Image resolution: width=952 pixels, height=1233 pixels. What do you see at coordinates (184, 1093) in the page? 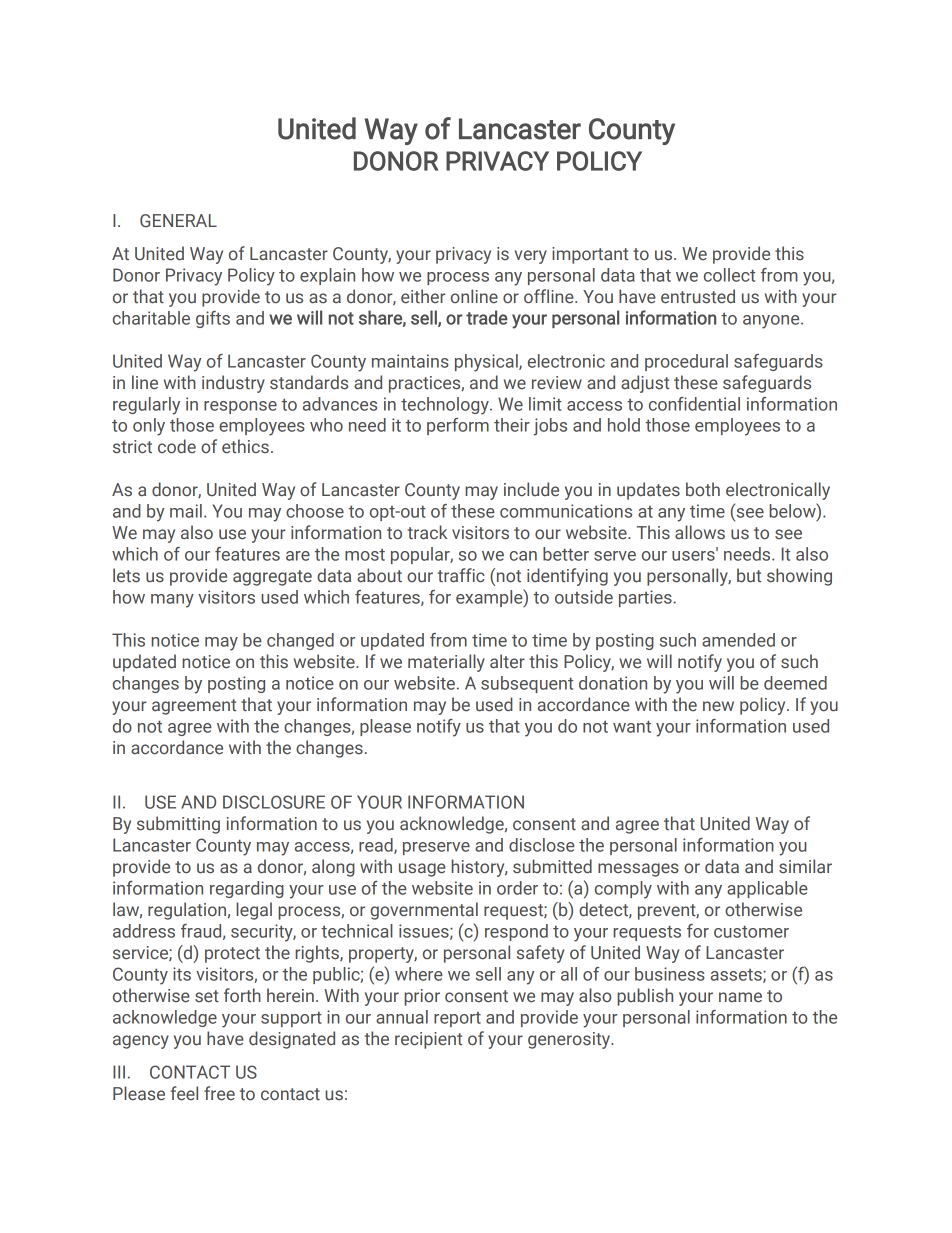
I see `feel` at bounding box center [184, 1093].
